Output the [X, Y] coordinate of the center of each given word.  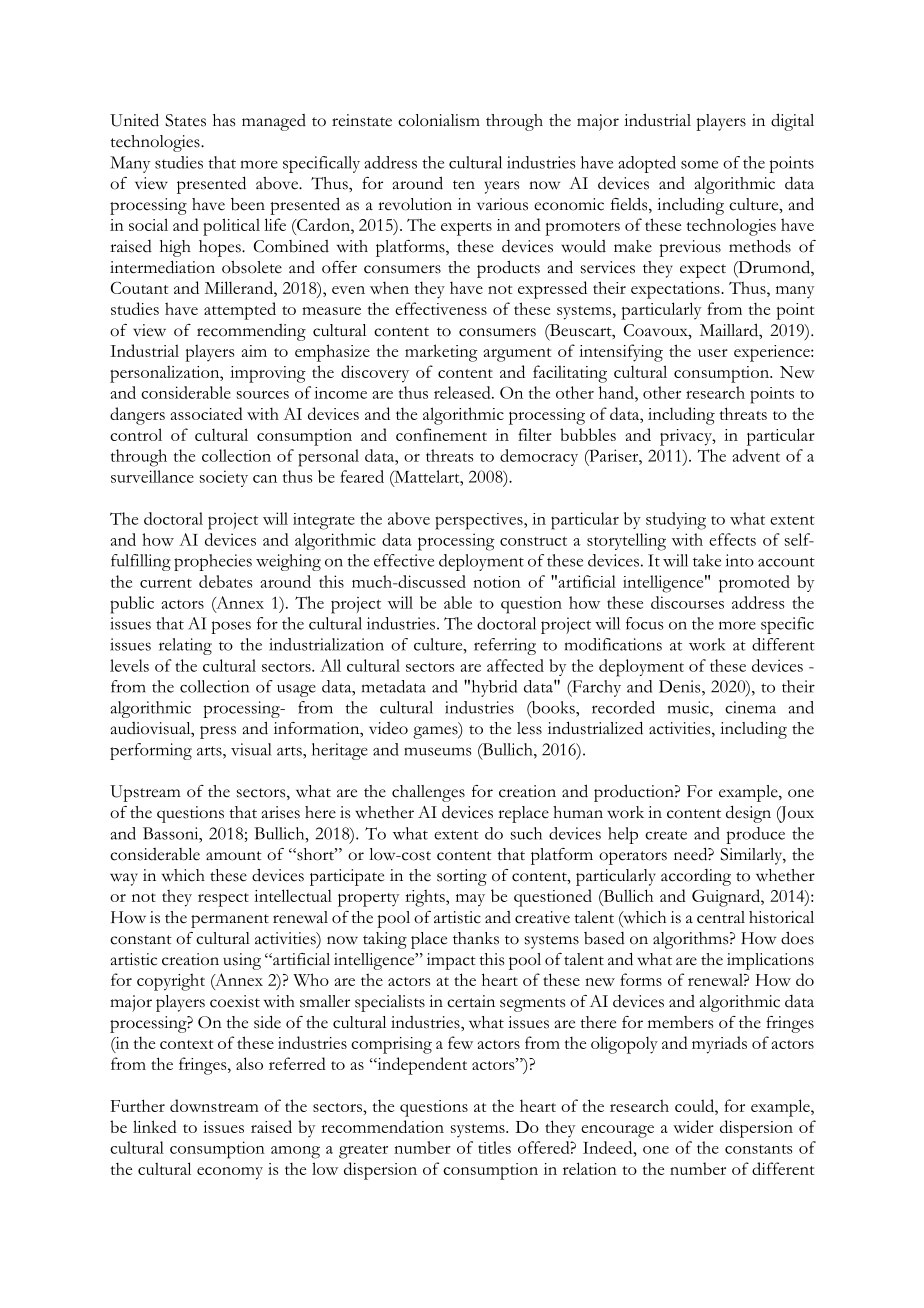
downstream [214, 1105]
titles [494, 1147]
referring [505, 646]
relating [185, 646]
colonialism [439, 120]
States [185, 120]
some [699, 164]
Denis [681, 686]
